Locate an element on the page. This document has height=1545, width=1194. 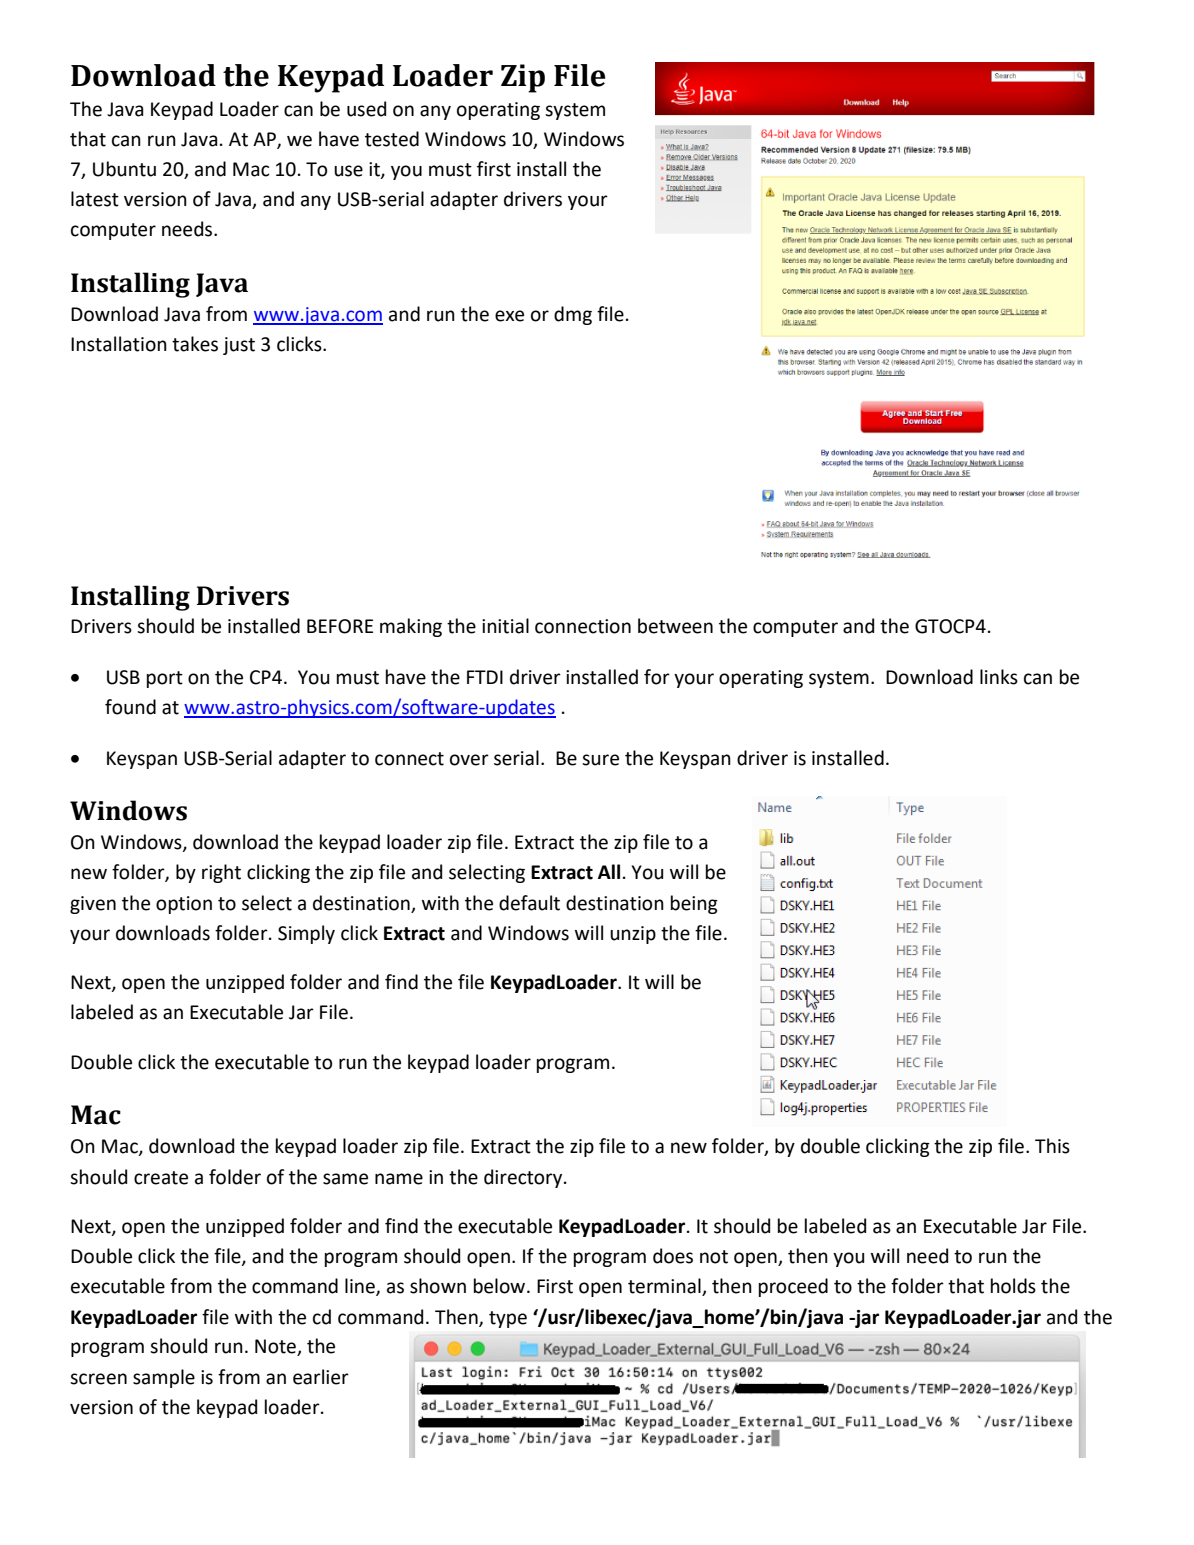
Simply is located at coordinates (306, 934).
